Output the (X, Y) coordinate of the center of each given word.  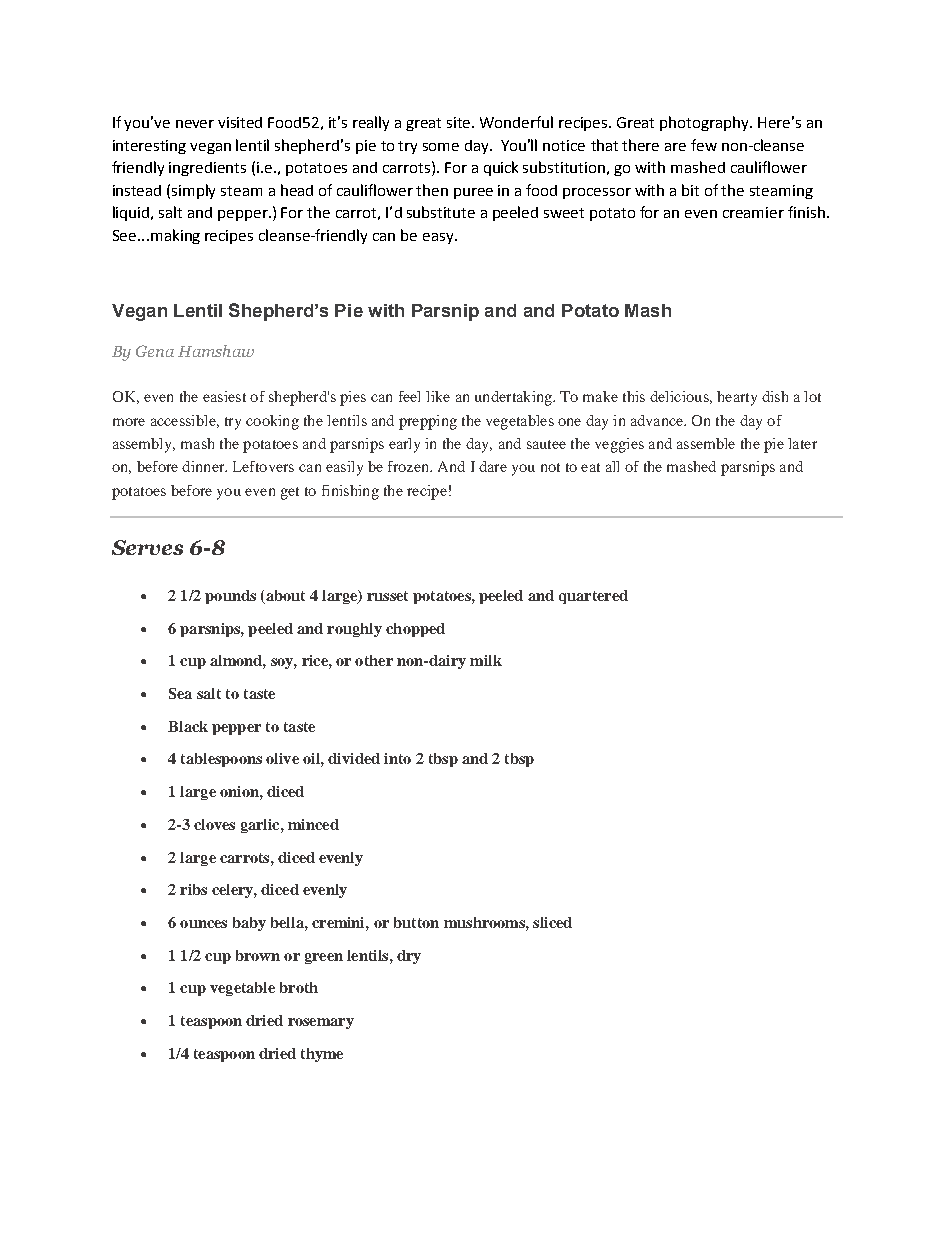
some (441, 147)
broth (299, 987)
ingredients (207, 169)
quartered (593, 597)
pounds (230, 597)
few (704, 145)
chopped (415, 630)
